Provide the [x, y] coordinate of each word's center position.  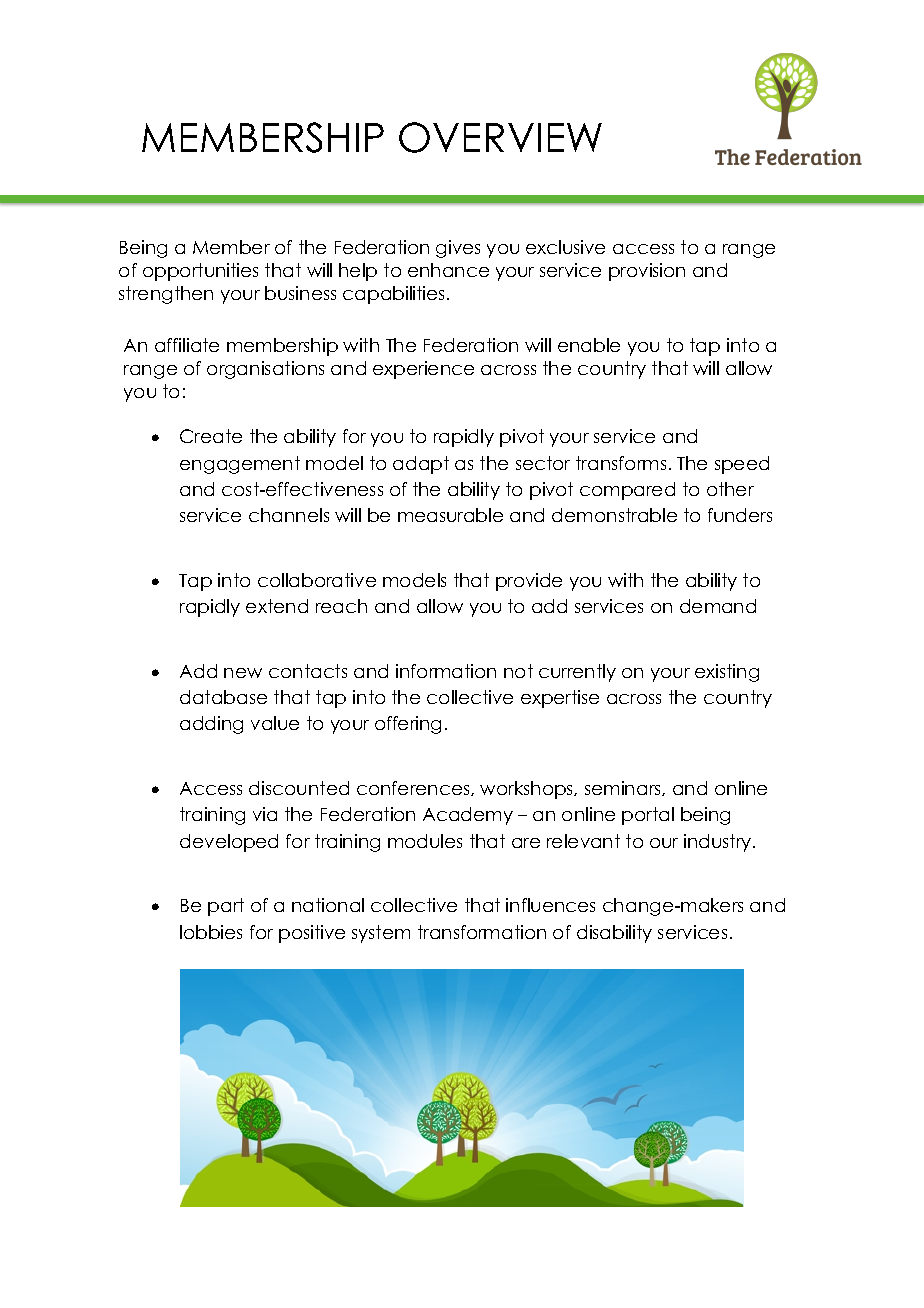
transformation [482, 932]
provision [647, 272]
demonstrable [614, 515]
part [226, 907]
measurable [450, 515]
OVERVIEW [500, 137]
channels [289, 515]
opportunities [200, 272]
